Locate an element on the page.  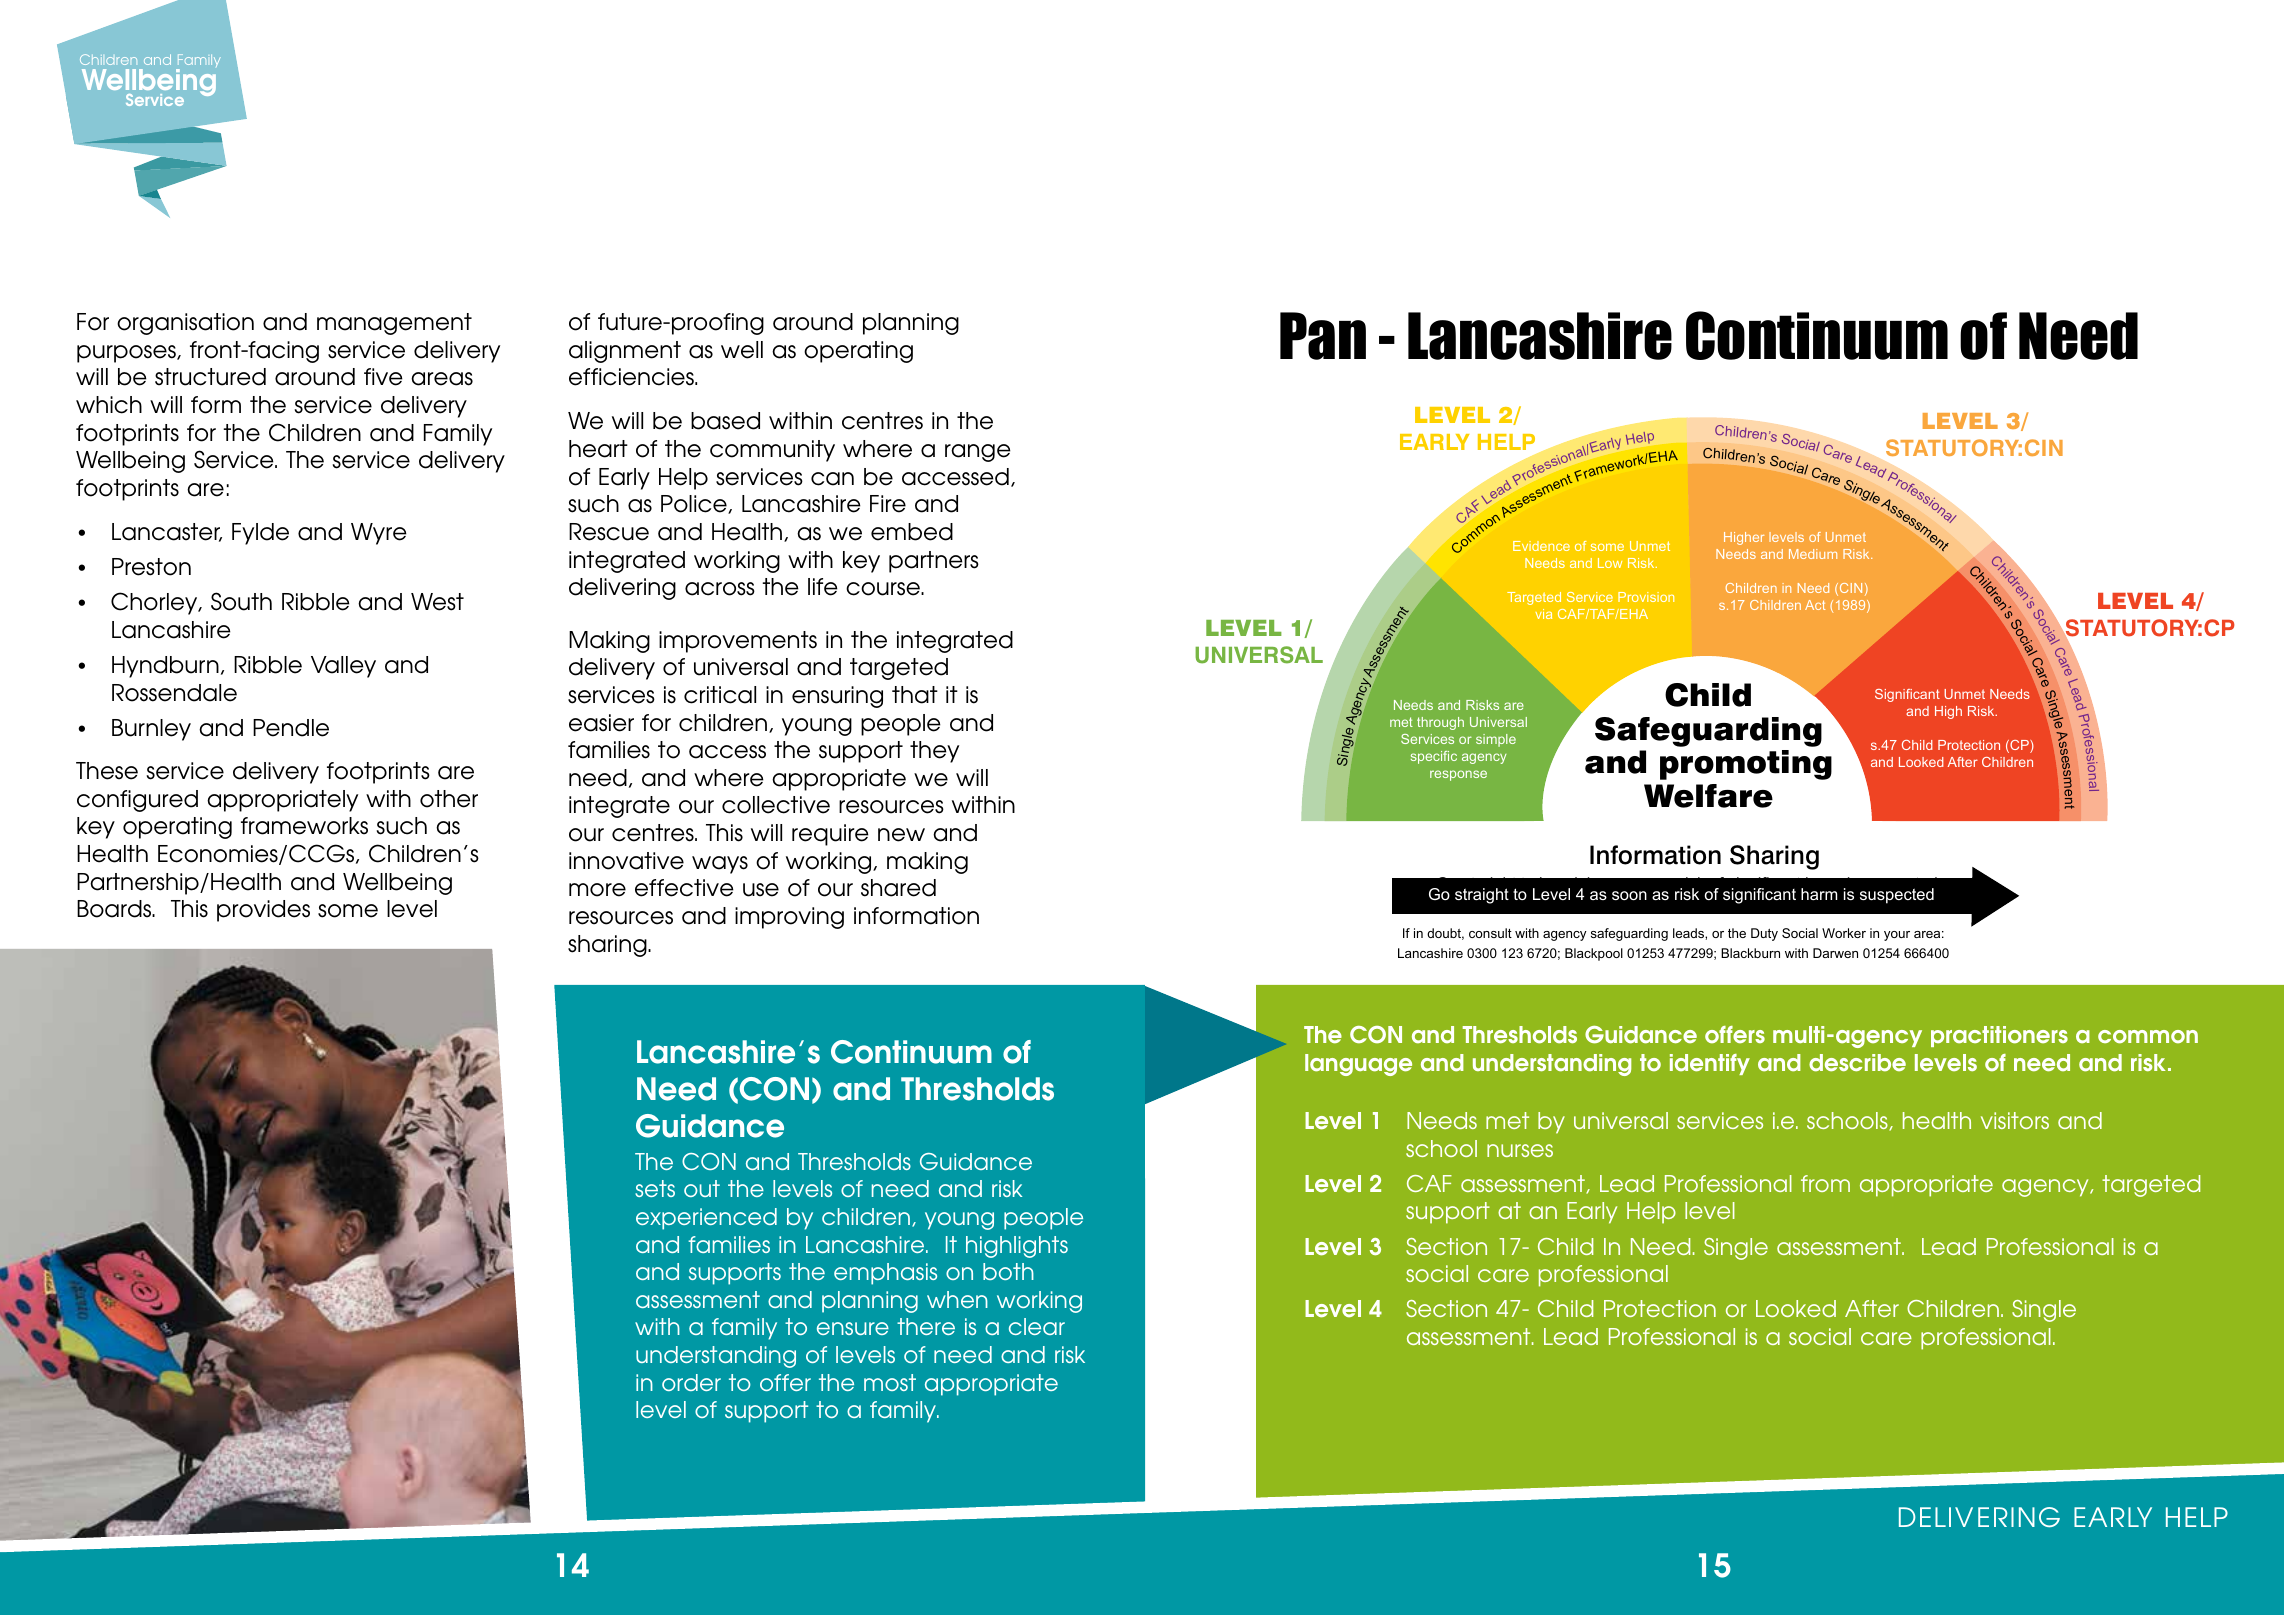
sets is located at coordinates (655, 1188).
